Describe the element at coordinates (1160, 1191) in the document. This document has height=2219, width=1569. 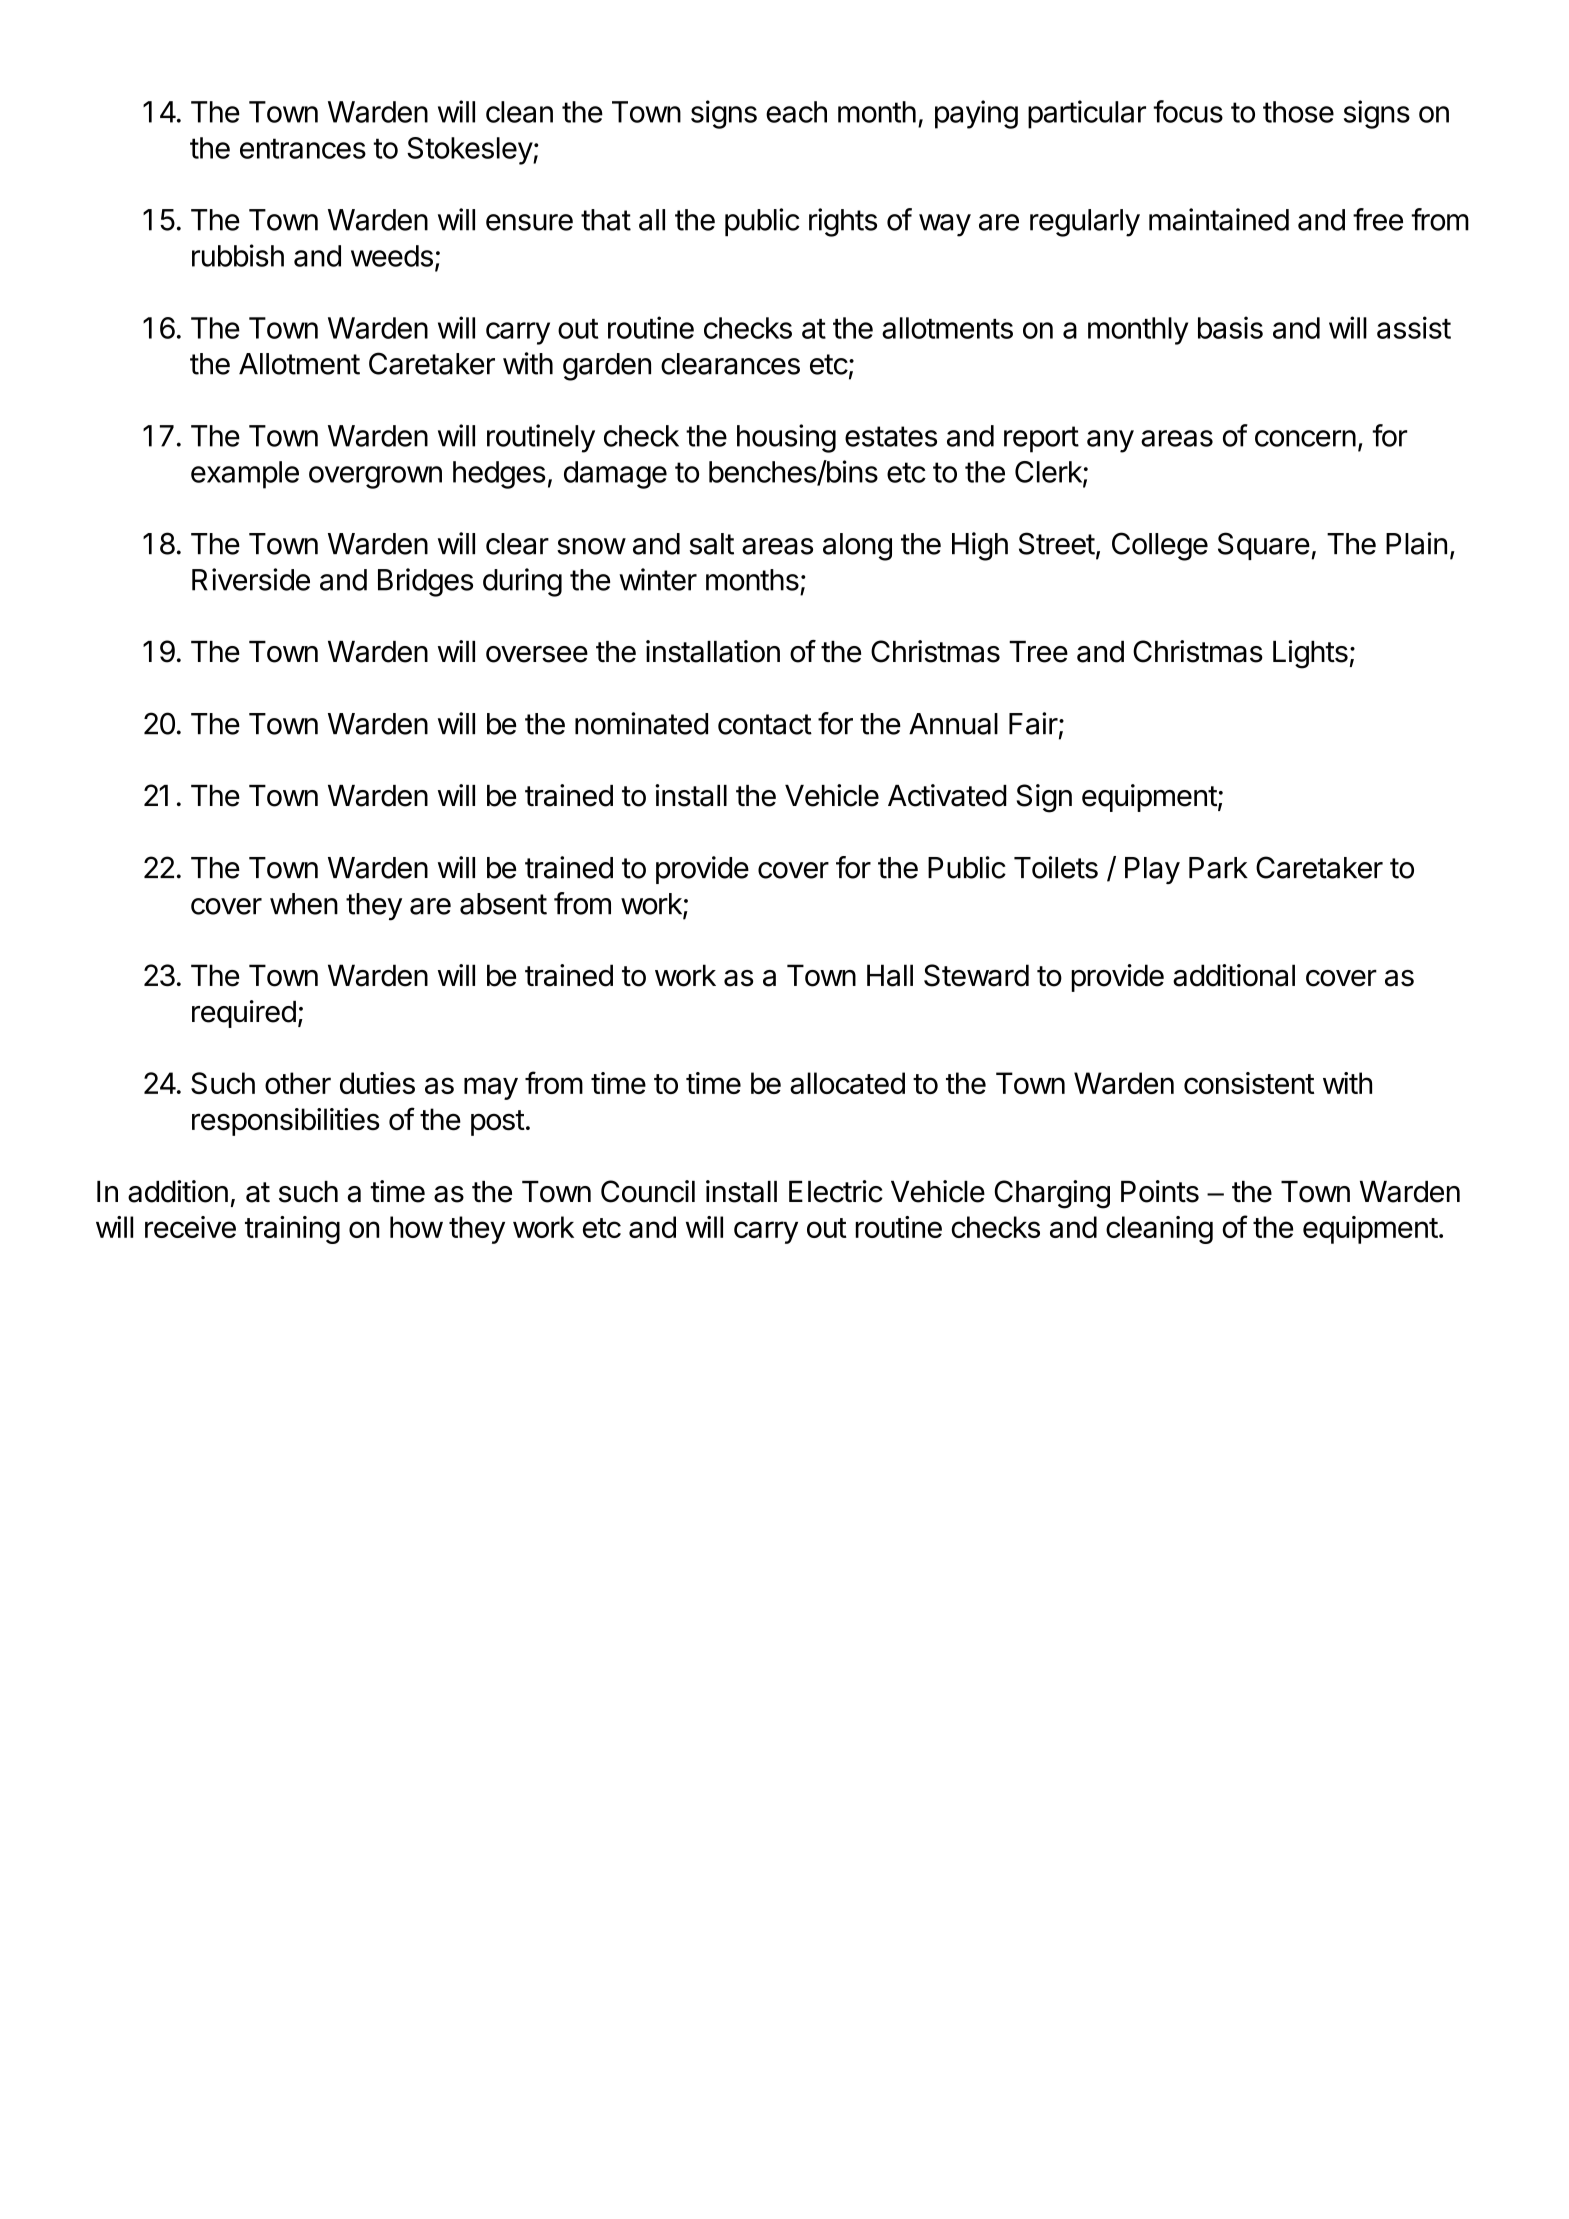
I see `Points` at that location.
